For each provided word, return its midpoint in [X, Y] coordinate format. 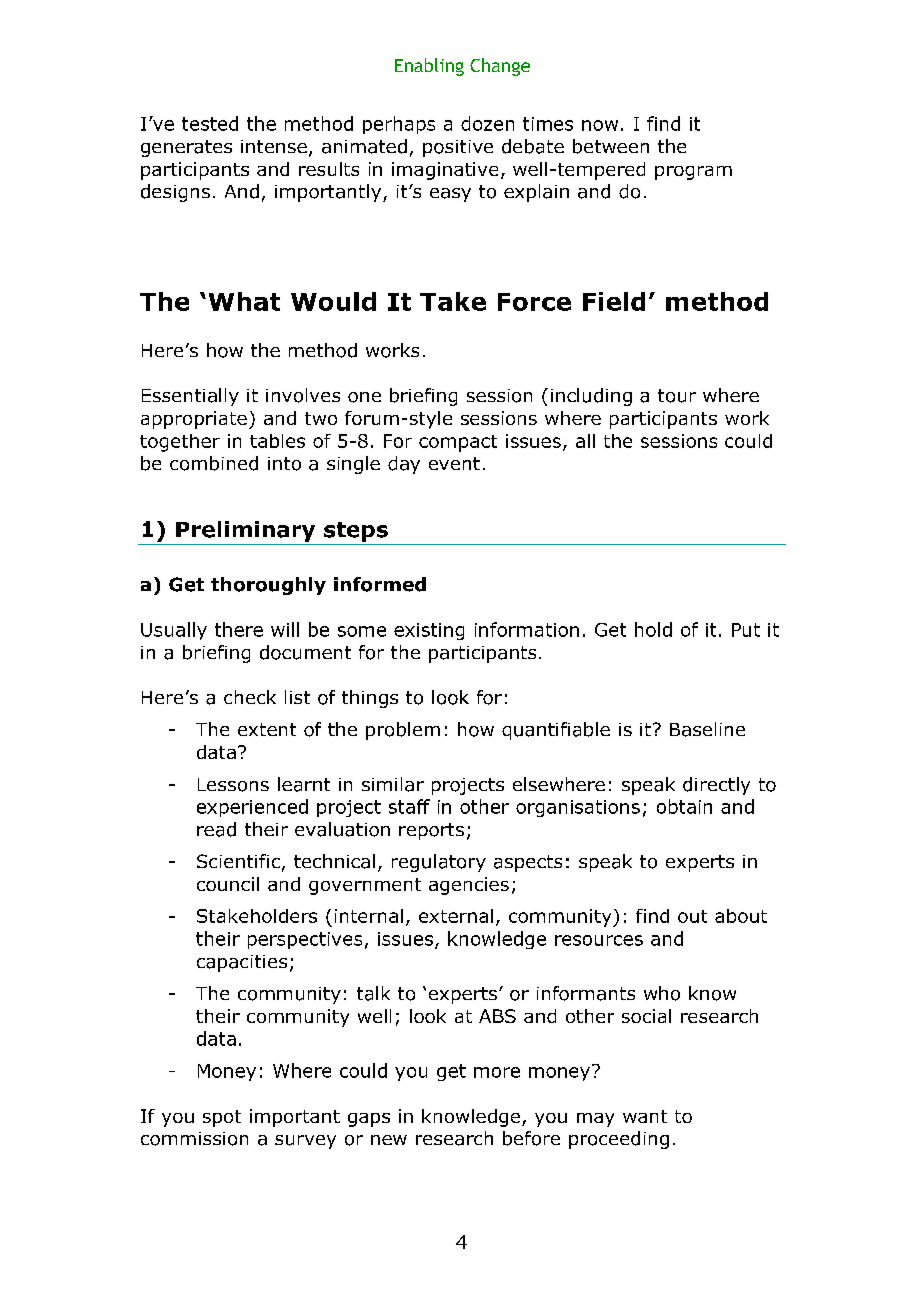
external [456, 916]
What [244, 301]
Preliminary [245, 531]
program [693, 173]
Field [614, 301]
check [250, 697]
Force [534, 302]
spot [222, 1118]
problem [403, 731]
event [454, 463]
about [741, 916]
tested [210, 123]
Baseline [707, 729]
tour [677, 396]
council [228, 884]
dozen [487, 123]
